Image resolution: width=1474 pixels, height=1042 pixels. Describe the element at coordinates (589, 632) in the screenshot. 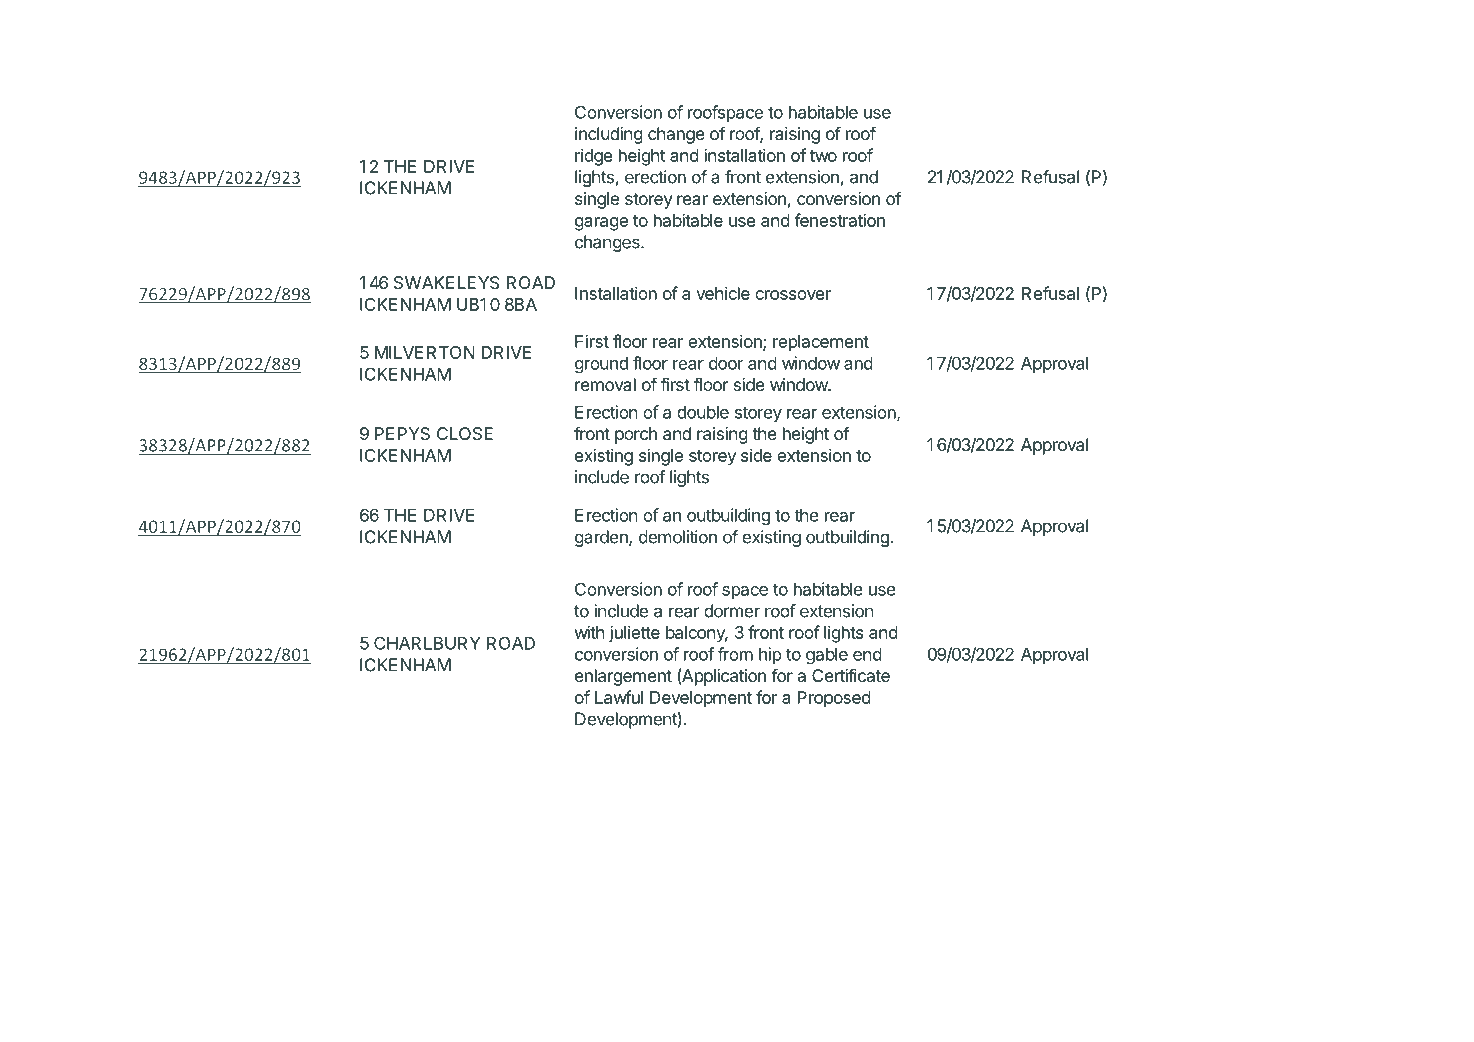

I see `with` at that location.
